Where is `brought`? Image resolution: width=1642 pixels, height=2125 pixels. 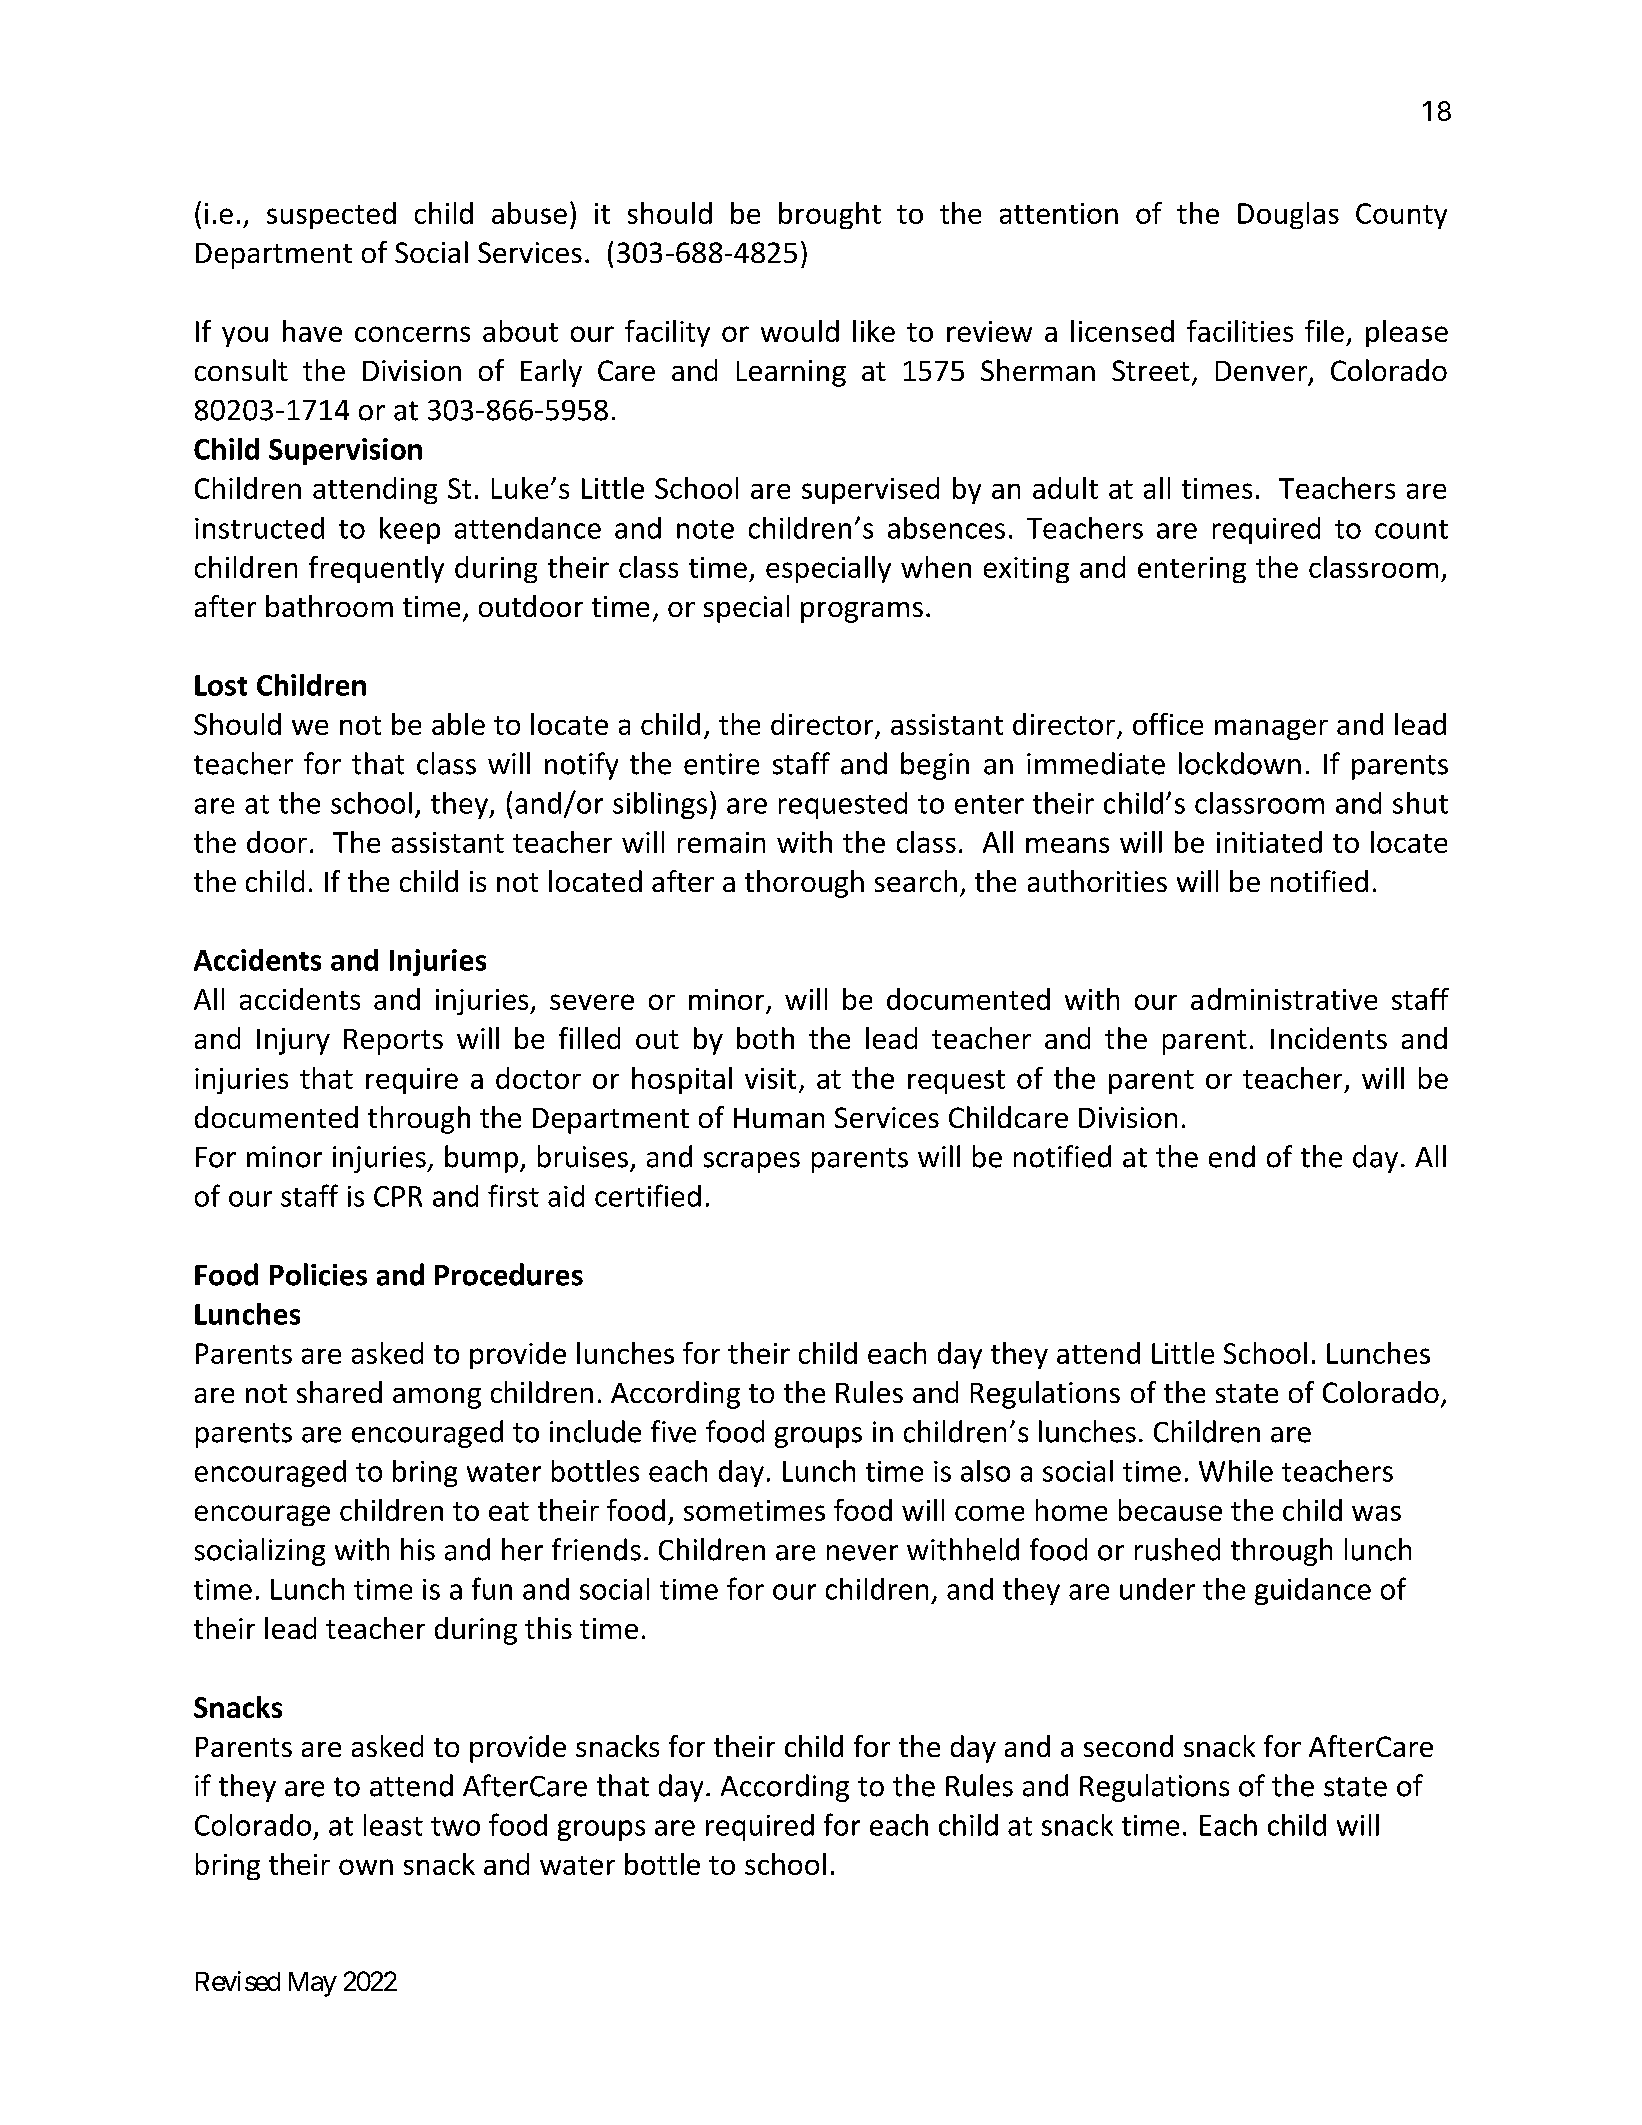 brought is located at coordinates (830, 215).
